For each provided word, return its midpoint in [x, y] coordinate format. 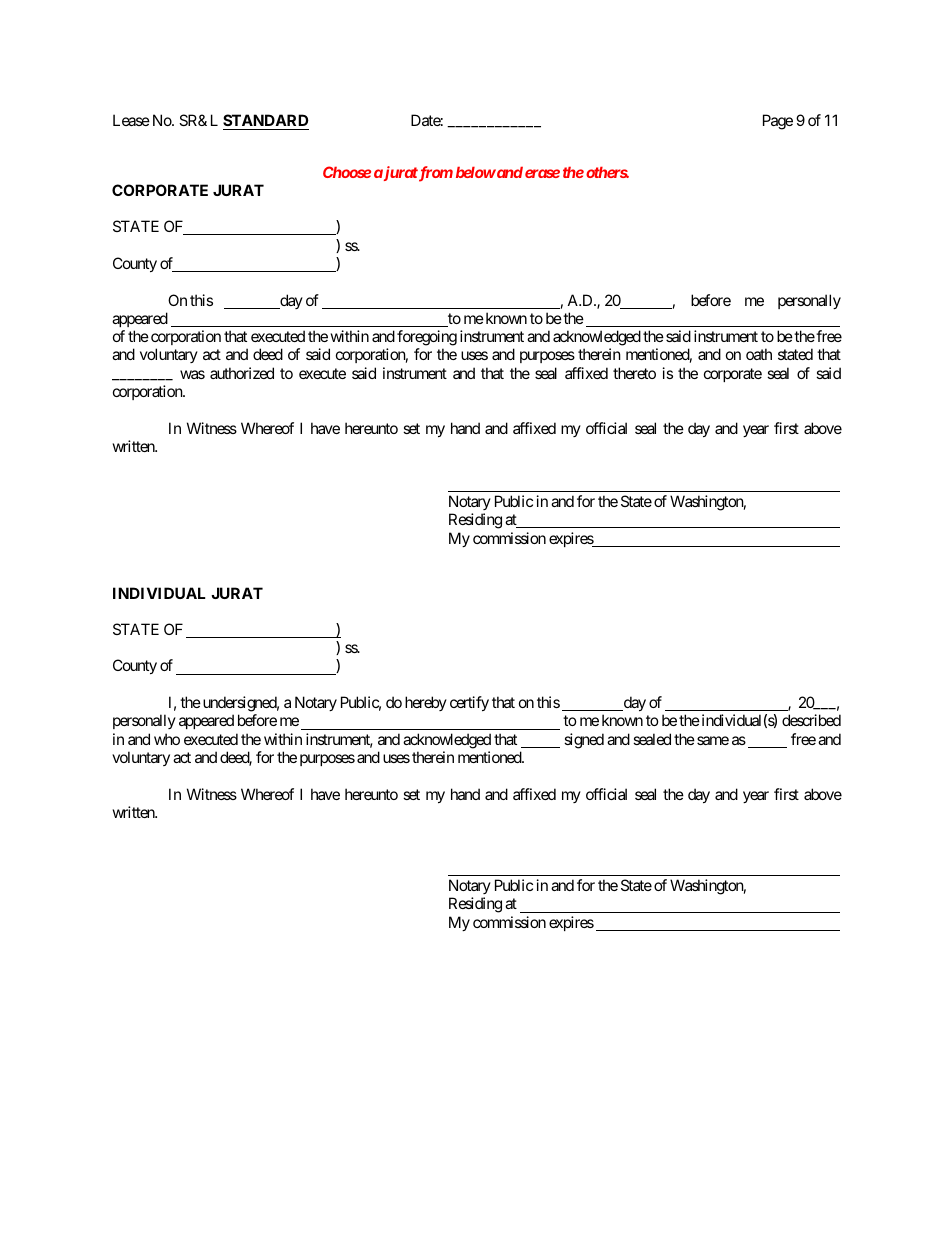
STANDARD [266, 122]
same [713, 740]
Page [778, 122]
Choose [347, 172]
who [167, 739]
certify [469, 703]
